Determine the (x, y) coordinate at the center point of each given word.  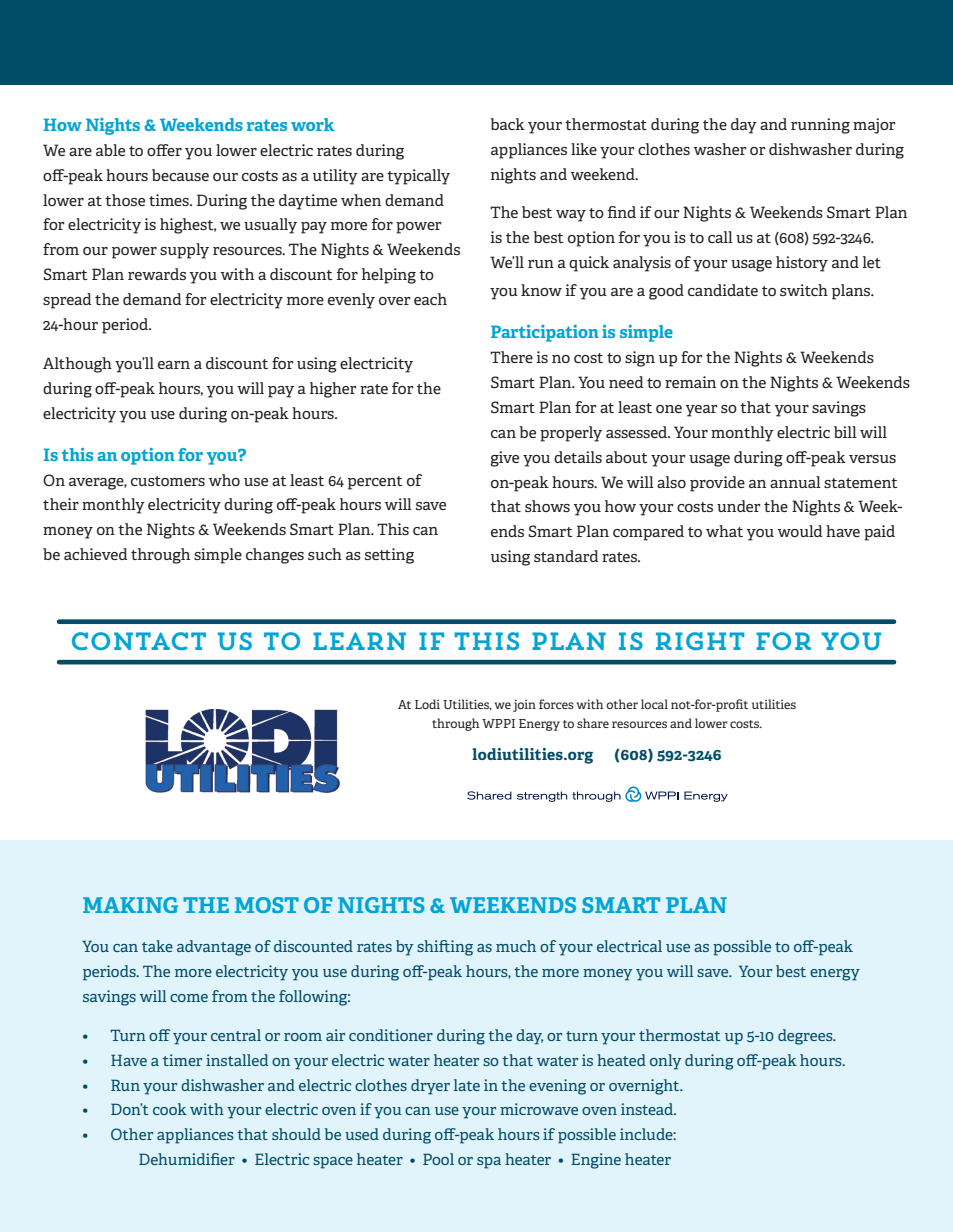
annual (795, 482)
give (504, 459)
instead (648, 1109)
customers (168, 481)
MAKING (130, 905)
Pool (438, 1159)
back (507, 124)
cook (170, 1109)
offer (164, 150)
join (524, 705)
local (654, 704)
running (820, 126)
